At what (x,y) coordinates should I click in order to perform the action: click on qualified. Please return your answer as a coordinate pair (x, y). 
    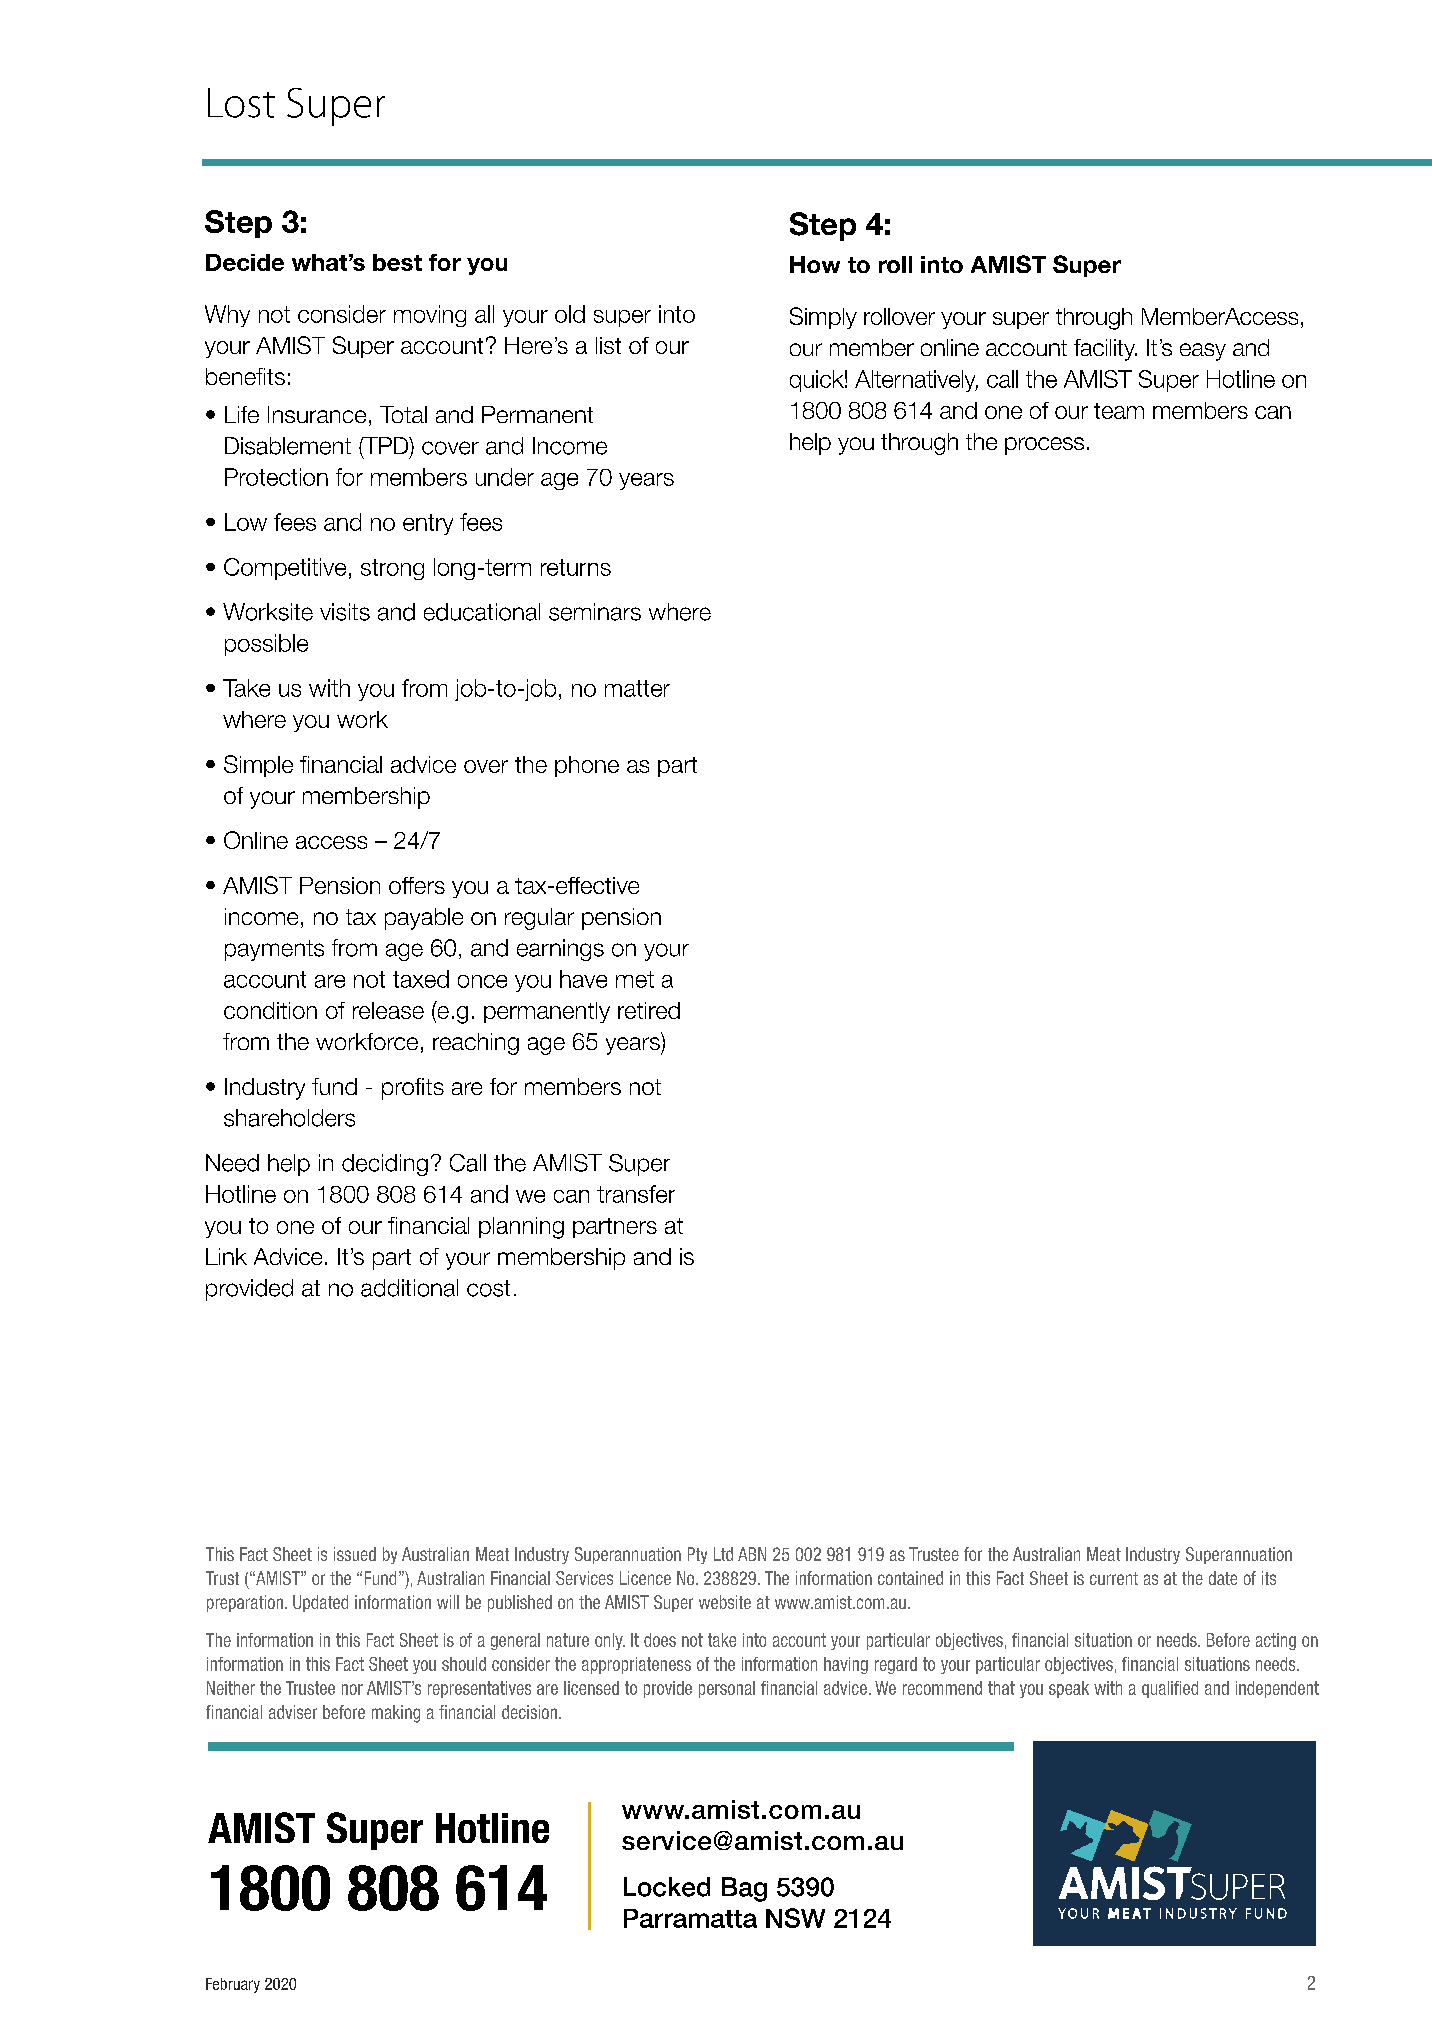
    Looking at the image, I should click on (1170, 1689).
